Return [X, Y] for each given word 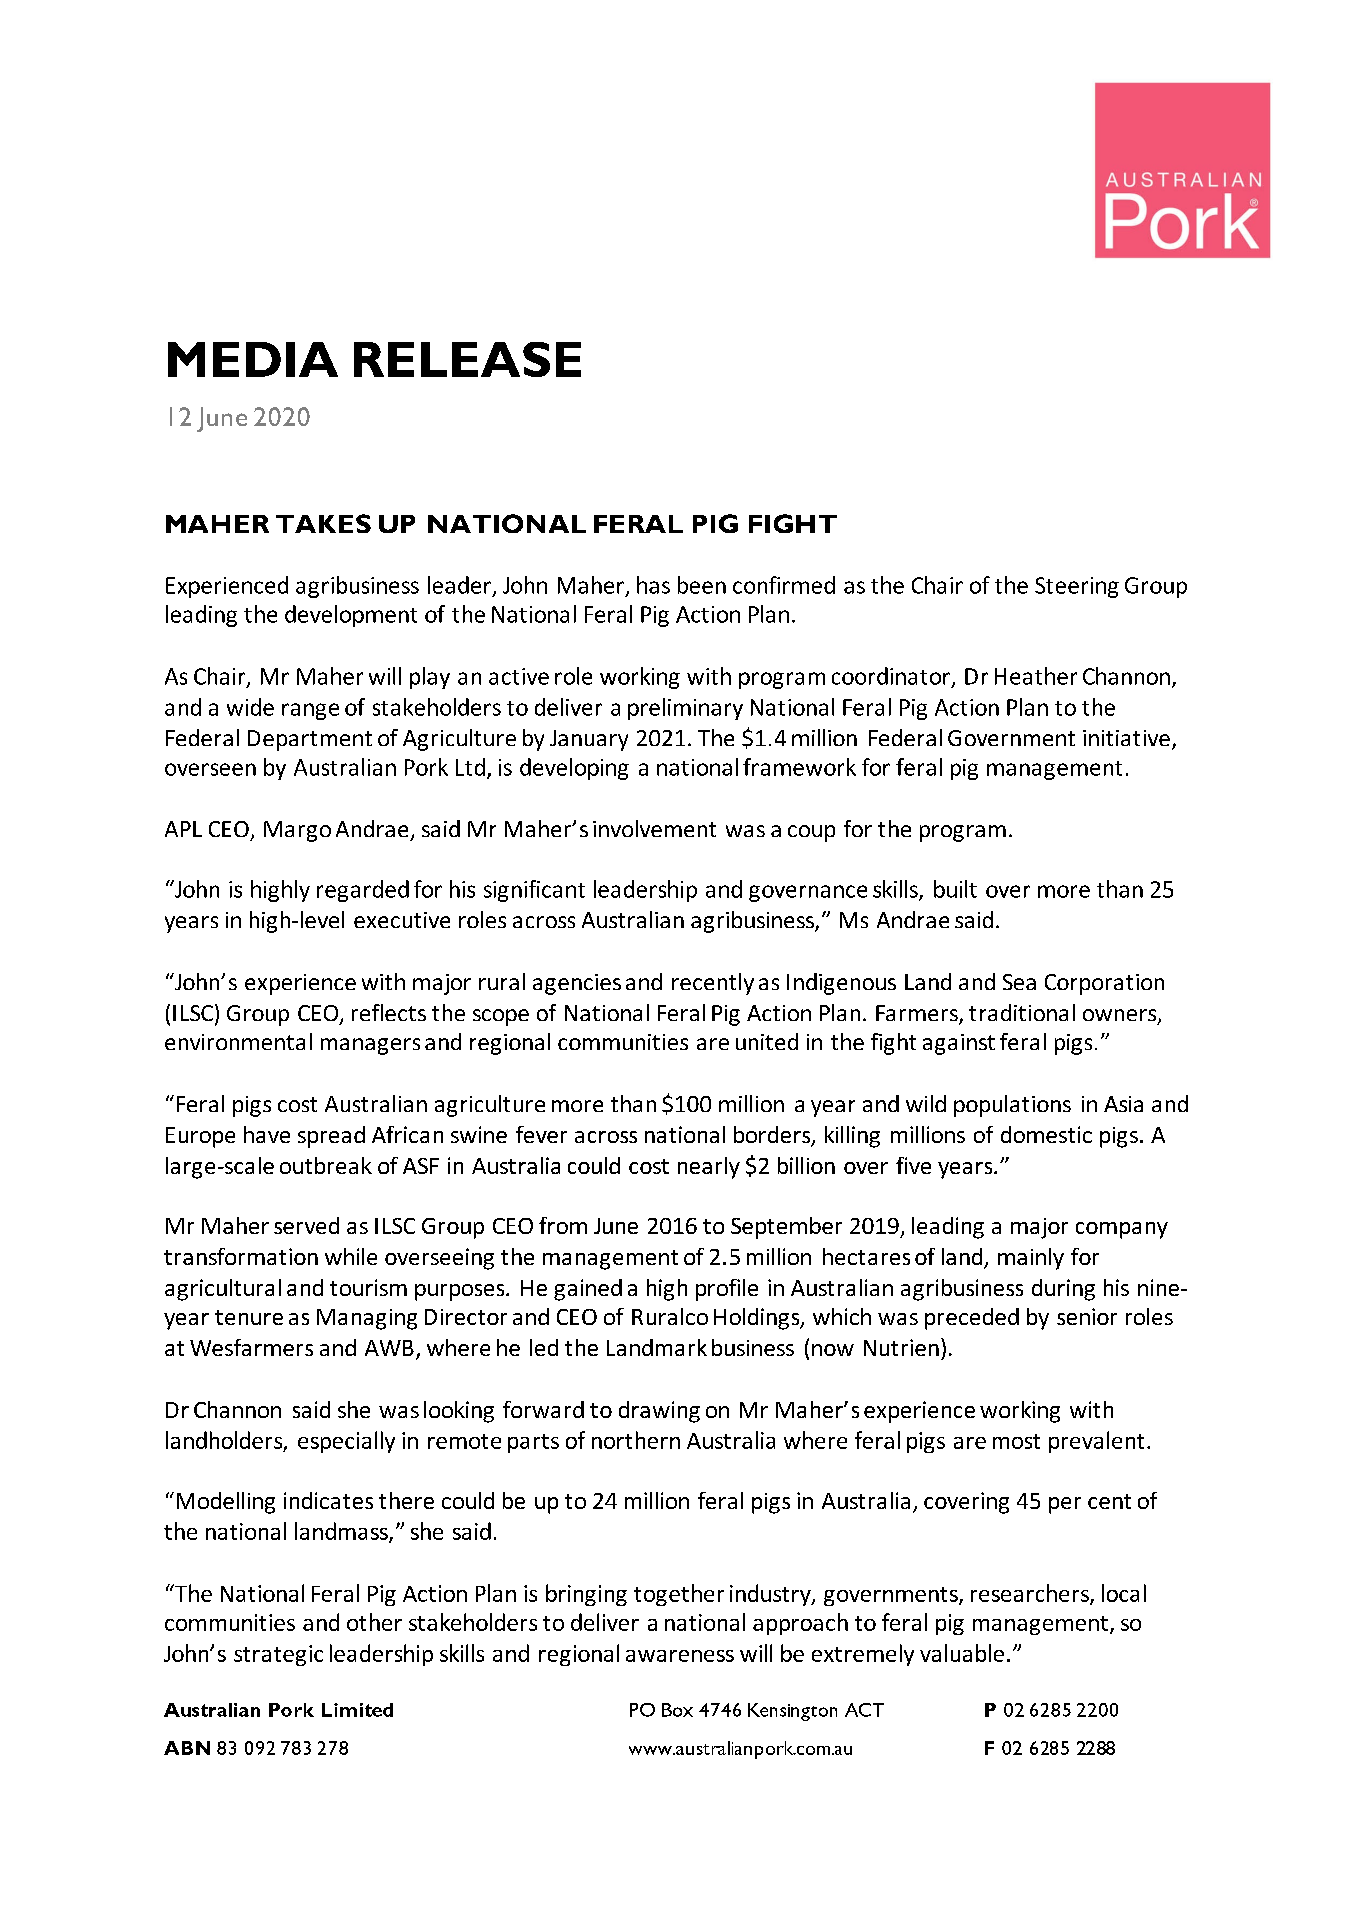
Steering [1077, 587]
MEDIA [253, 359]
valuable [962, 1653]
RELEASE [467, 359]
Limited [357, 1710]
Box [677, 1710]
